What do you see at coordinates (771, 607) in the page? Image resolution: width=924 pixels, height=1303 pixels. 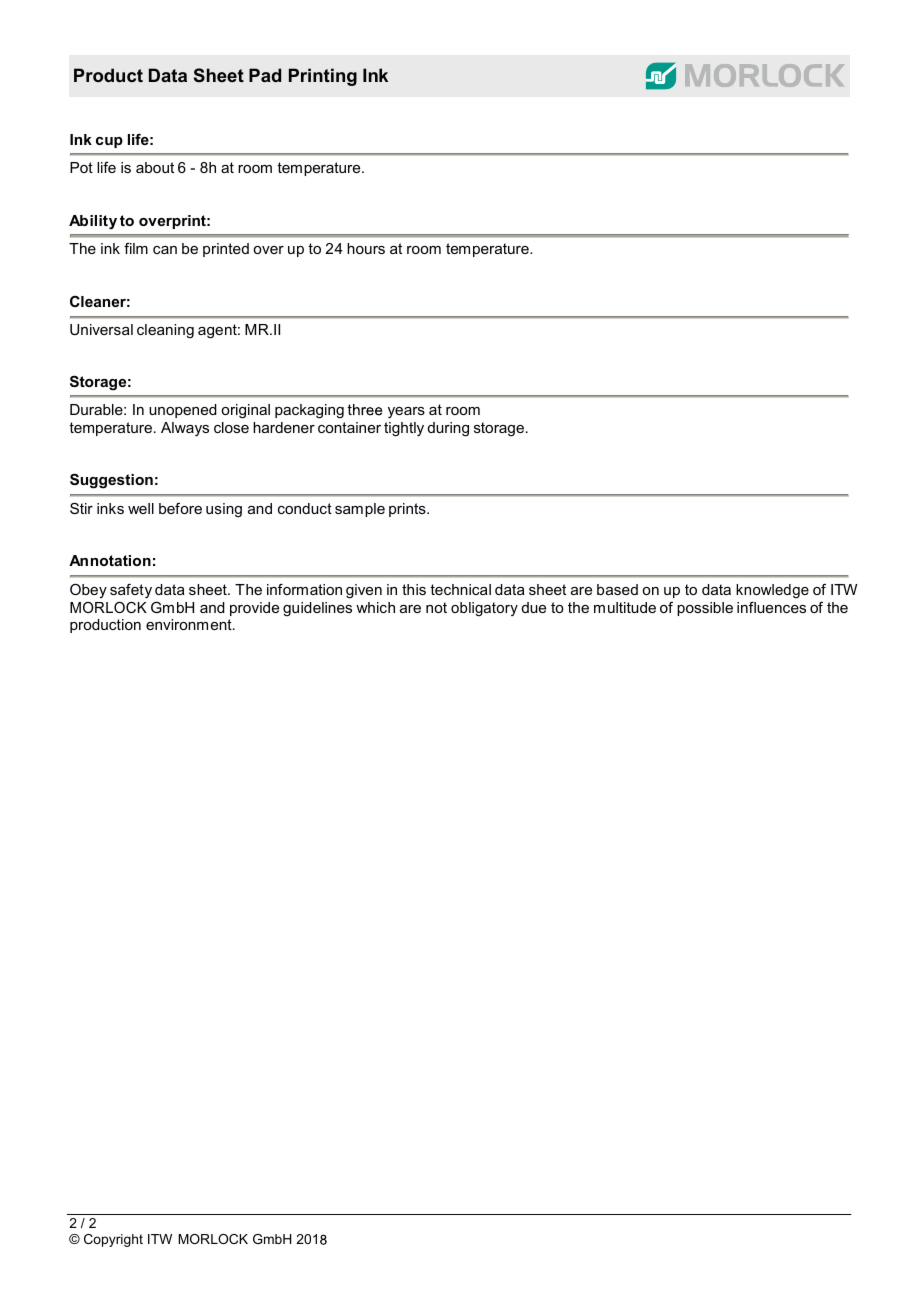 I see `influences` at bounding box center [771, 607].
